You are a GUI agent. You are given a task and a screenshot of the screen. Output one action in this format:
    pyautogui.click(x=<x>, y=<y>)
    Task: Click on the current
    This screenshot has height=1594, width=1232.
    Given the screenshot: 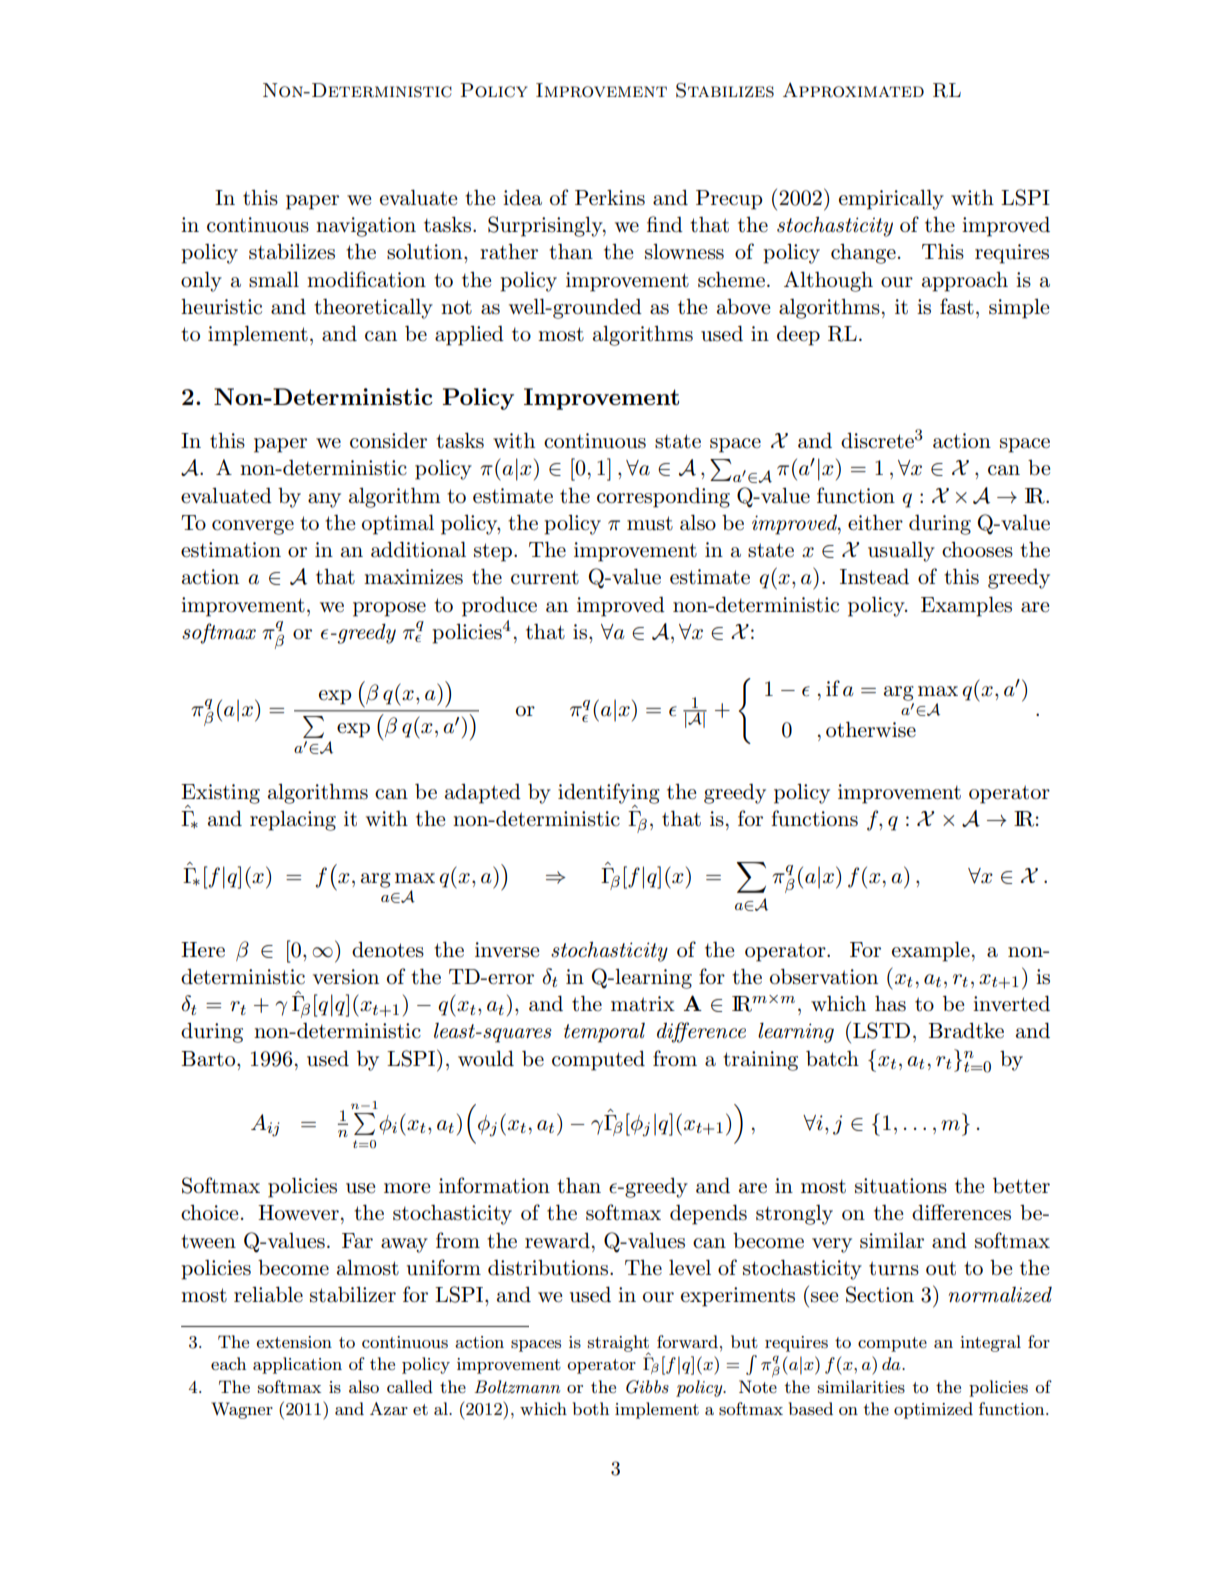 What is the action you would take?
    pyautogui.click(x=545, y=577)
